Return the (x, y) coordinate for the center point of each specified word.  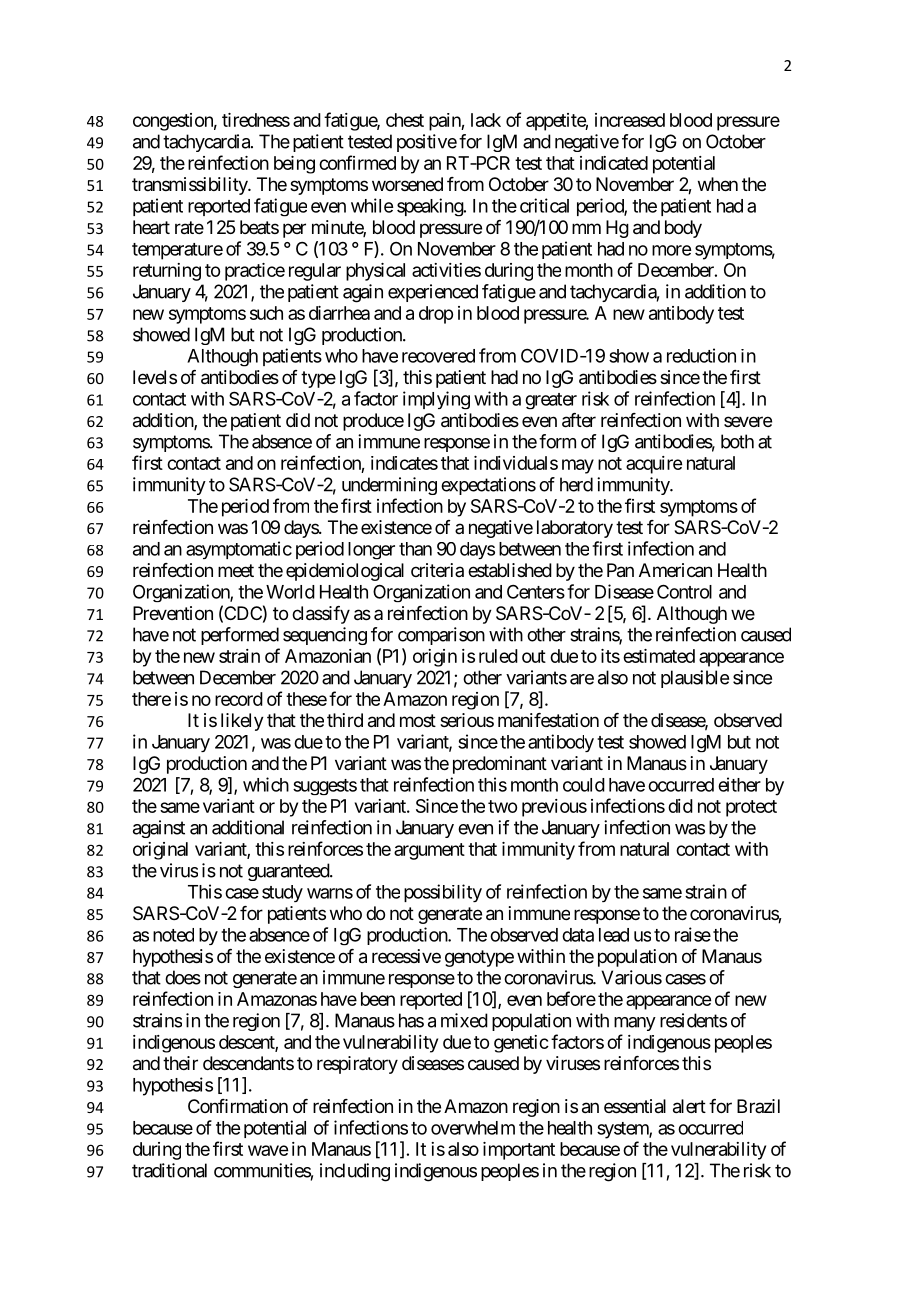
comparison (441, 636)
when (718, 184)
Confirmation (238, 1106)
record (239, 699)
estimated (659, 656)
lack (486, 120)
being (294, 165)
